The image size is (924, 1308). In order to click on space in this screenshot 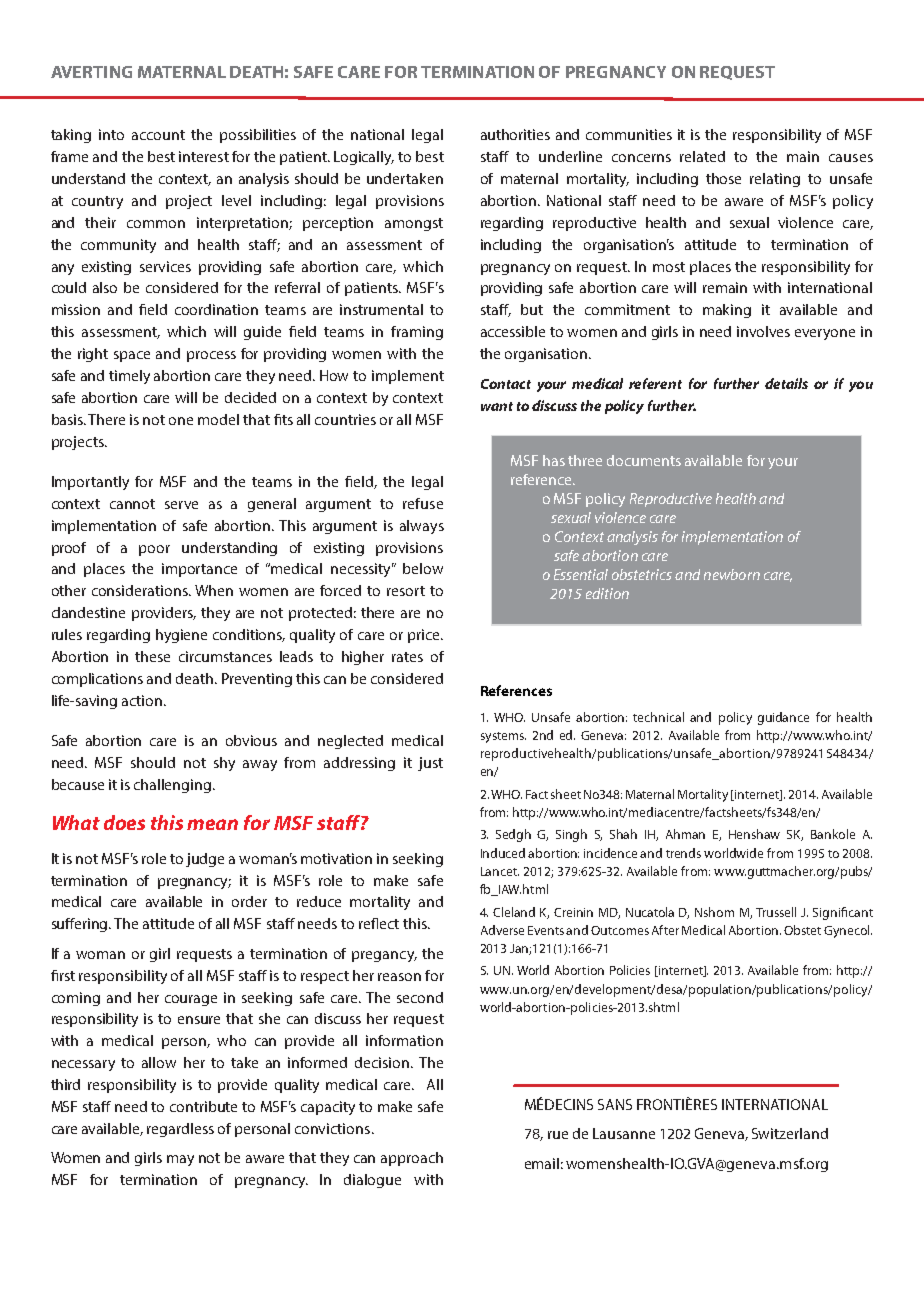, I will do `click(132, 356)`.
